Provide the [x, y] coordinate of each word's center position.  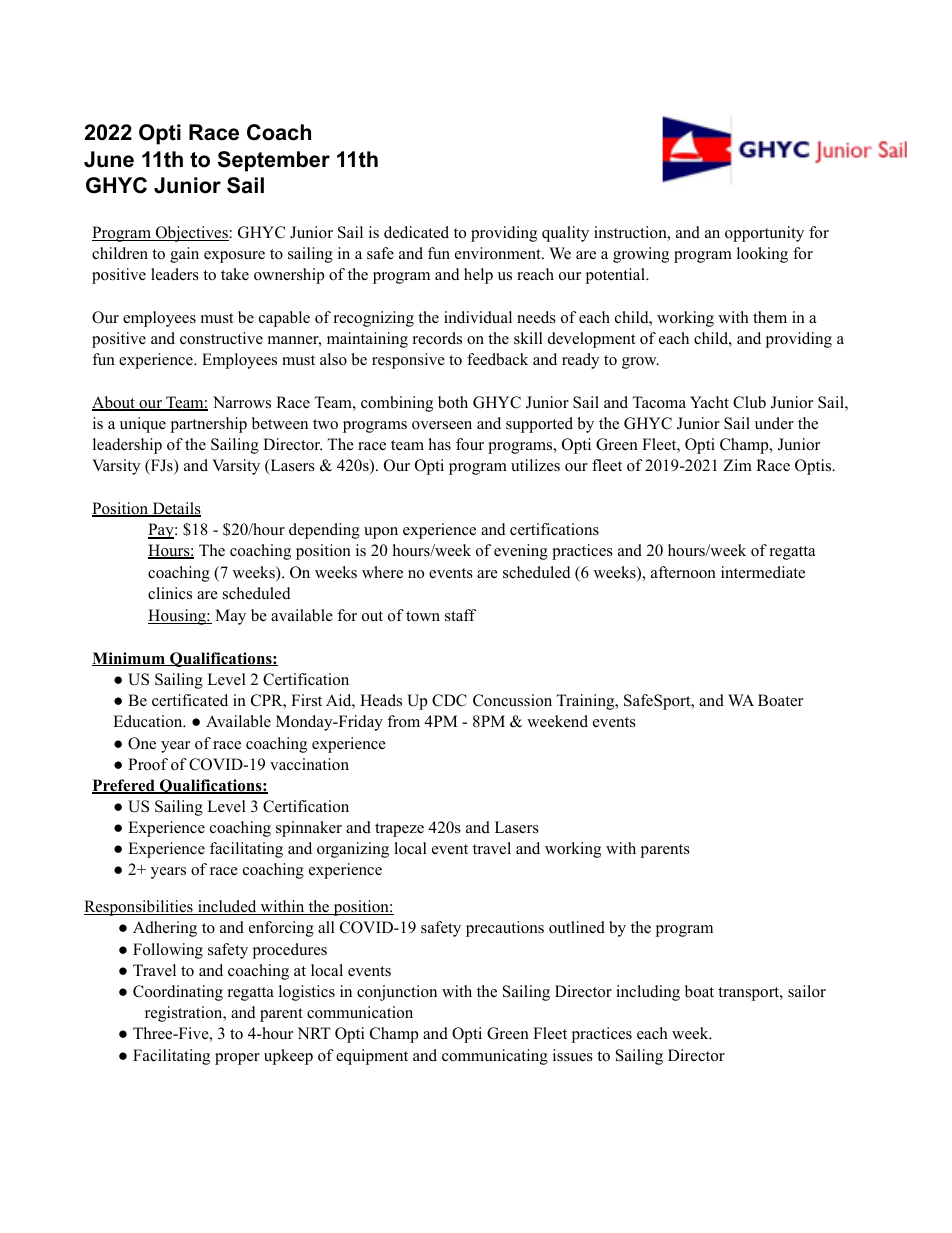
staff [460, 615]
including [648, 993]
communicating [495, 1057]
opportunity [764, 234]
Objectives [191, 234]
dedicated [416, 232]
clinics [170, 593]
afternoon [683, 572]
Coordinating [178, 993]
